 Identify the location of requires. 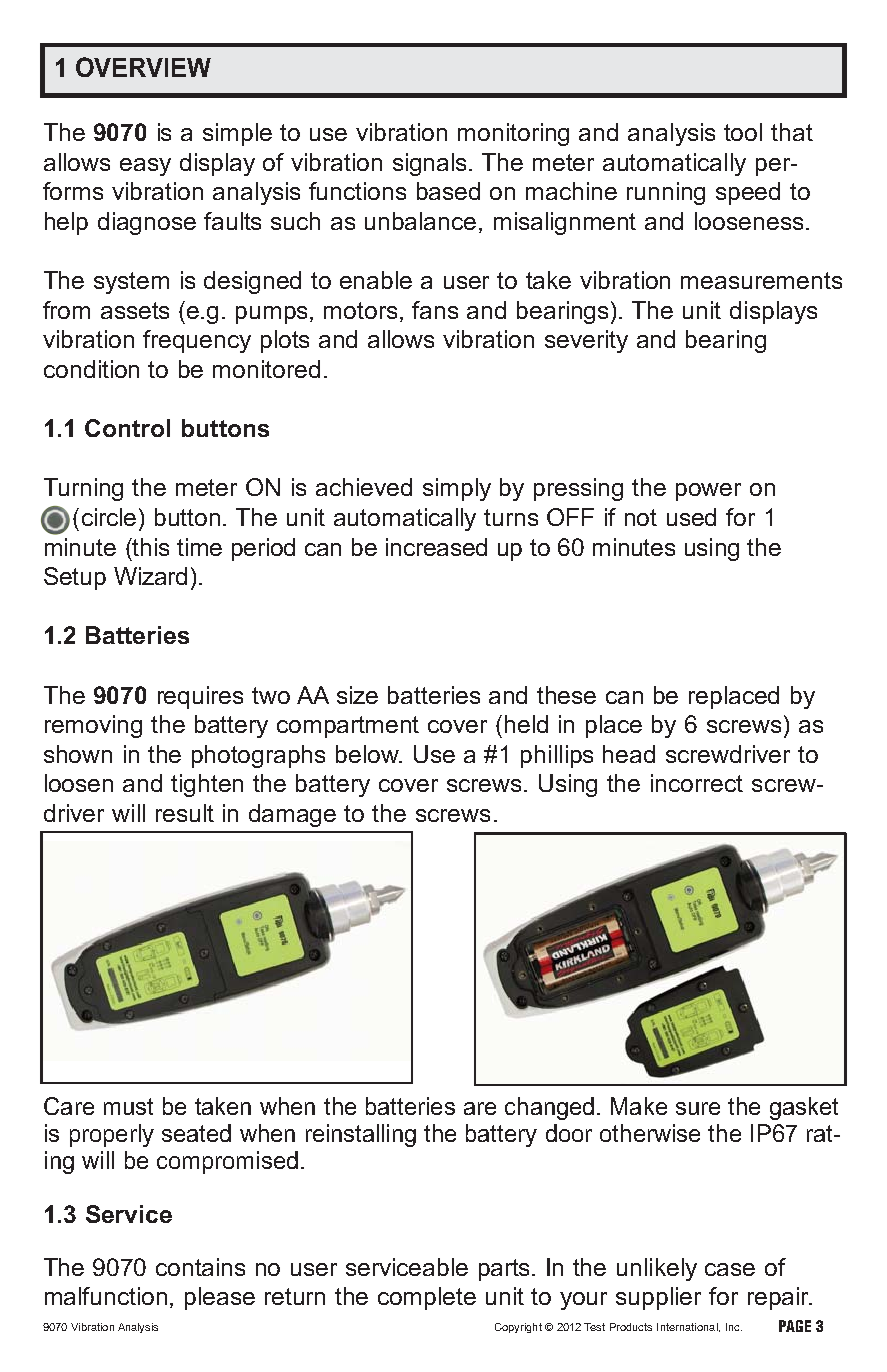
(200, 697).
